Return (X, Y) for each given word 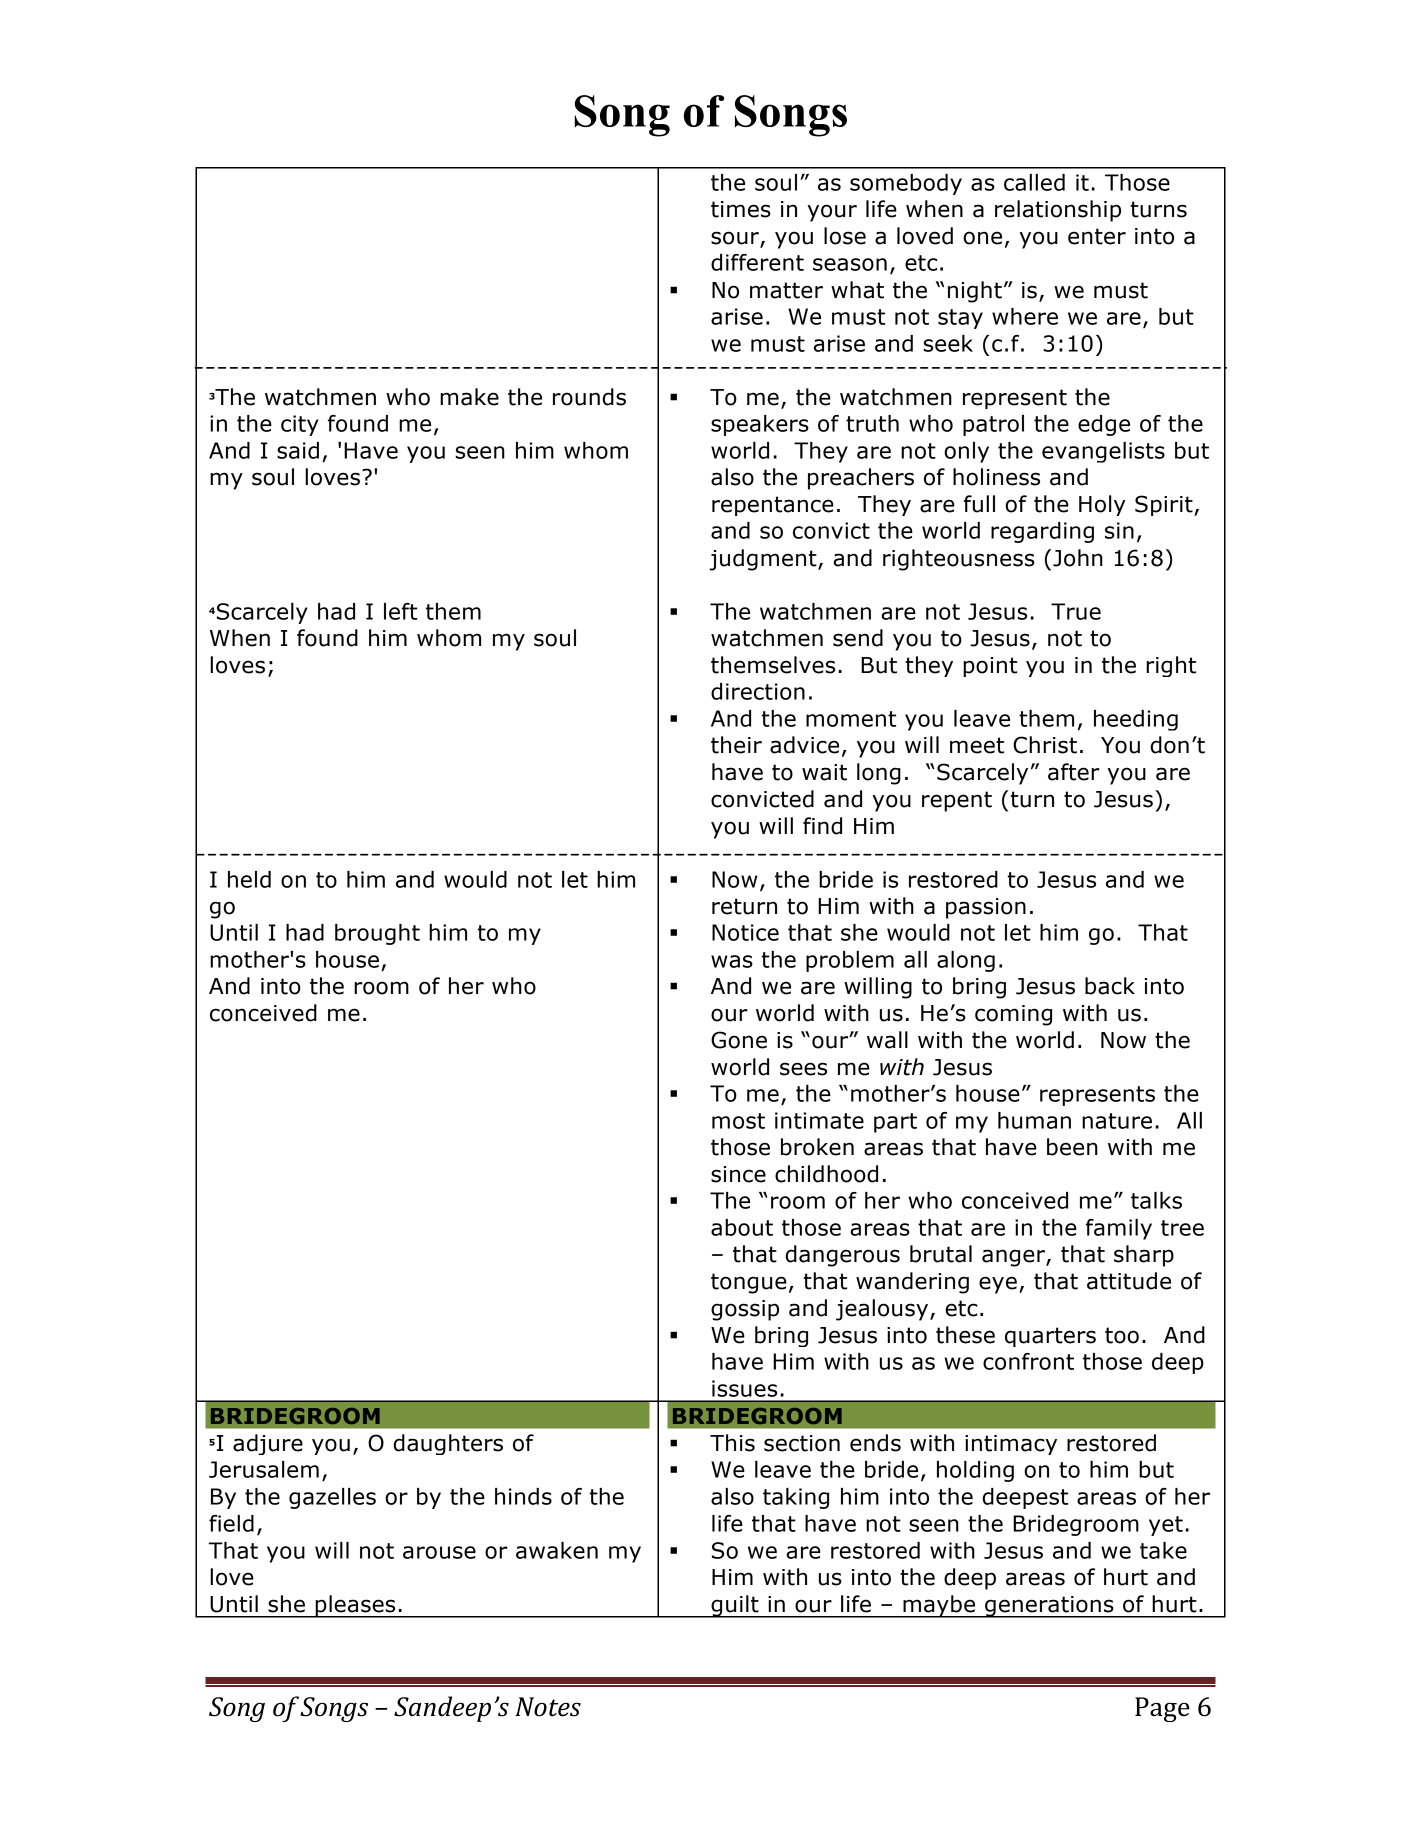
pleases (355, 1606)
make (469, 397)
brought (377, 934)
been (1072, 1147)
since (738, 1174)
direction (758, 691)
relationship (1058, 211)
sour (736, 239)
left (400, 611)
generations (1049, 1607)
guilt (735, 1606)
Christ (1045, 745)
